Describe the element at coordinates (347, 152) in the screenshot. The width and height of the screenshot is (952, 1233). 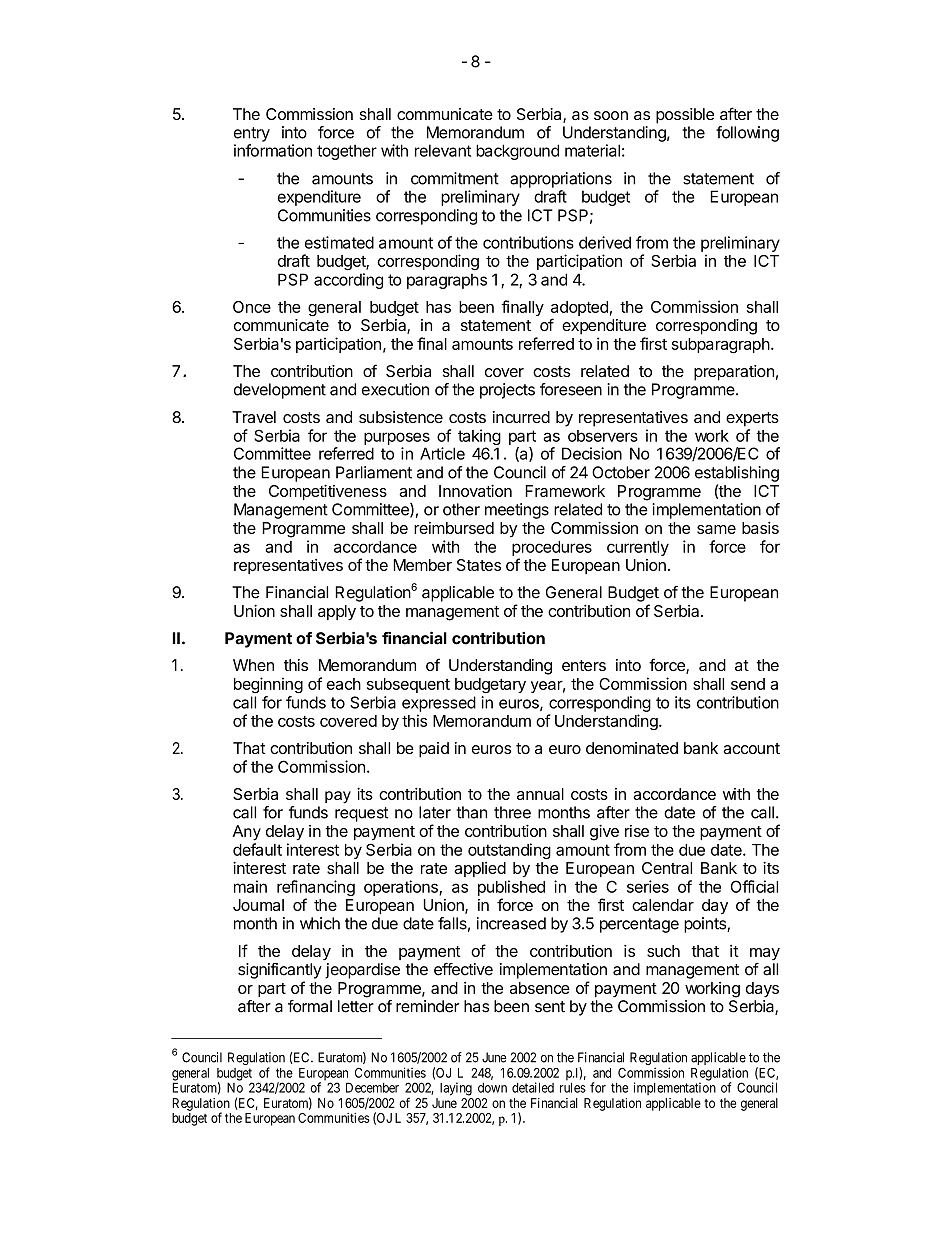
I see `together` at that location.
